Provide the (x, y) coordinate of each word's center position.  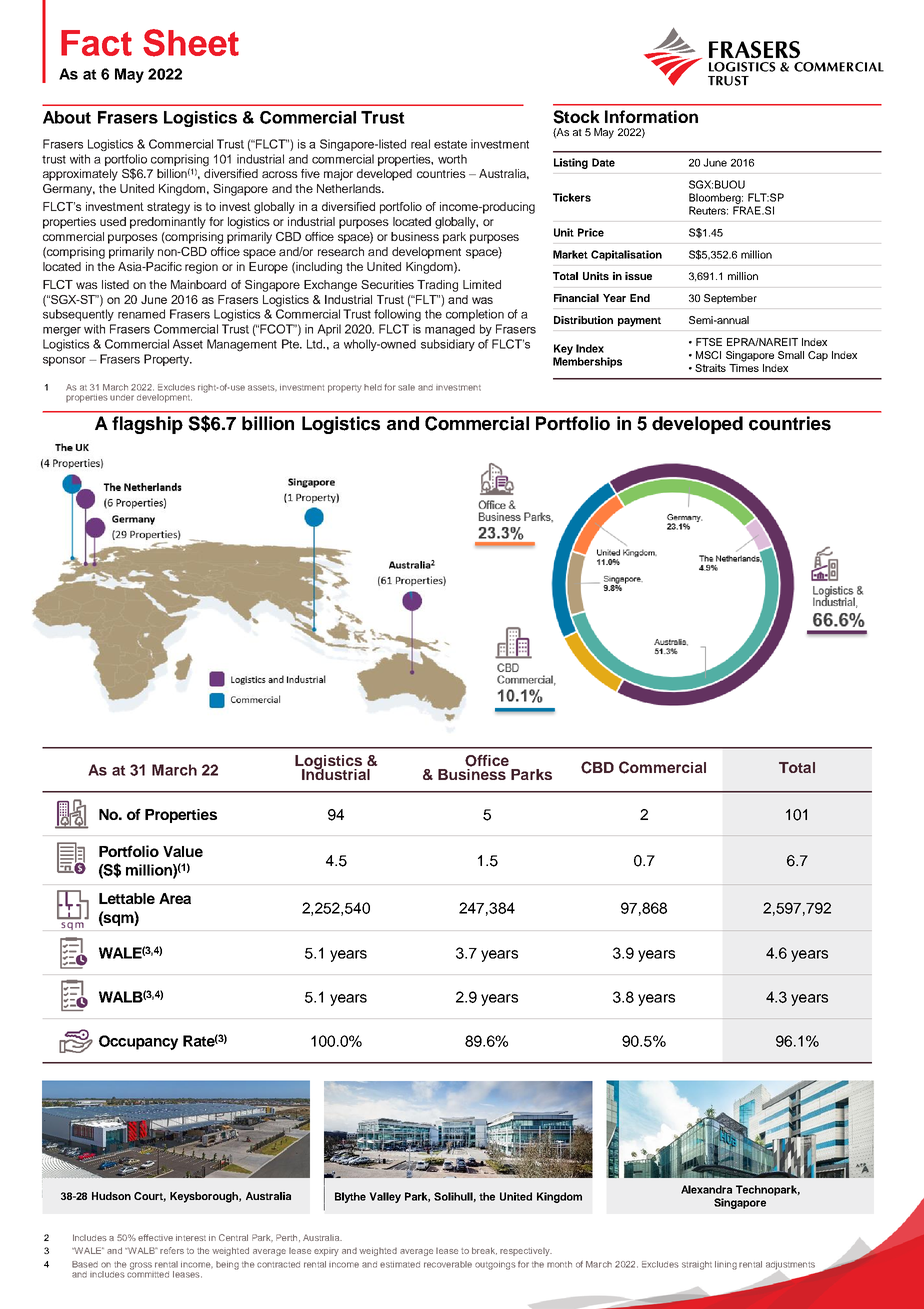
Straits (710, 368)
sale (406, 387)
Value (183, 851)
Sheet (191, 43)
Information (651, 116)
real (420, 144)
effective (155, 1237)
